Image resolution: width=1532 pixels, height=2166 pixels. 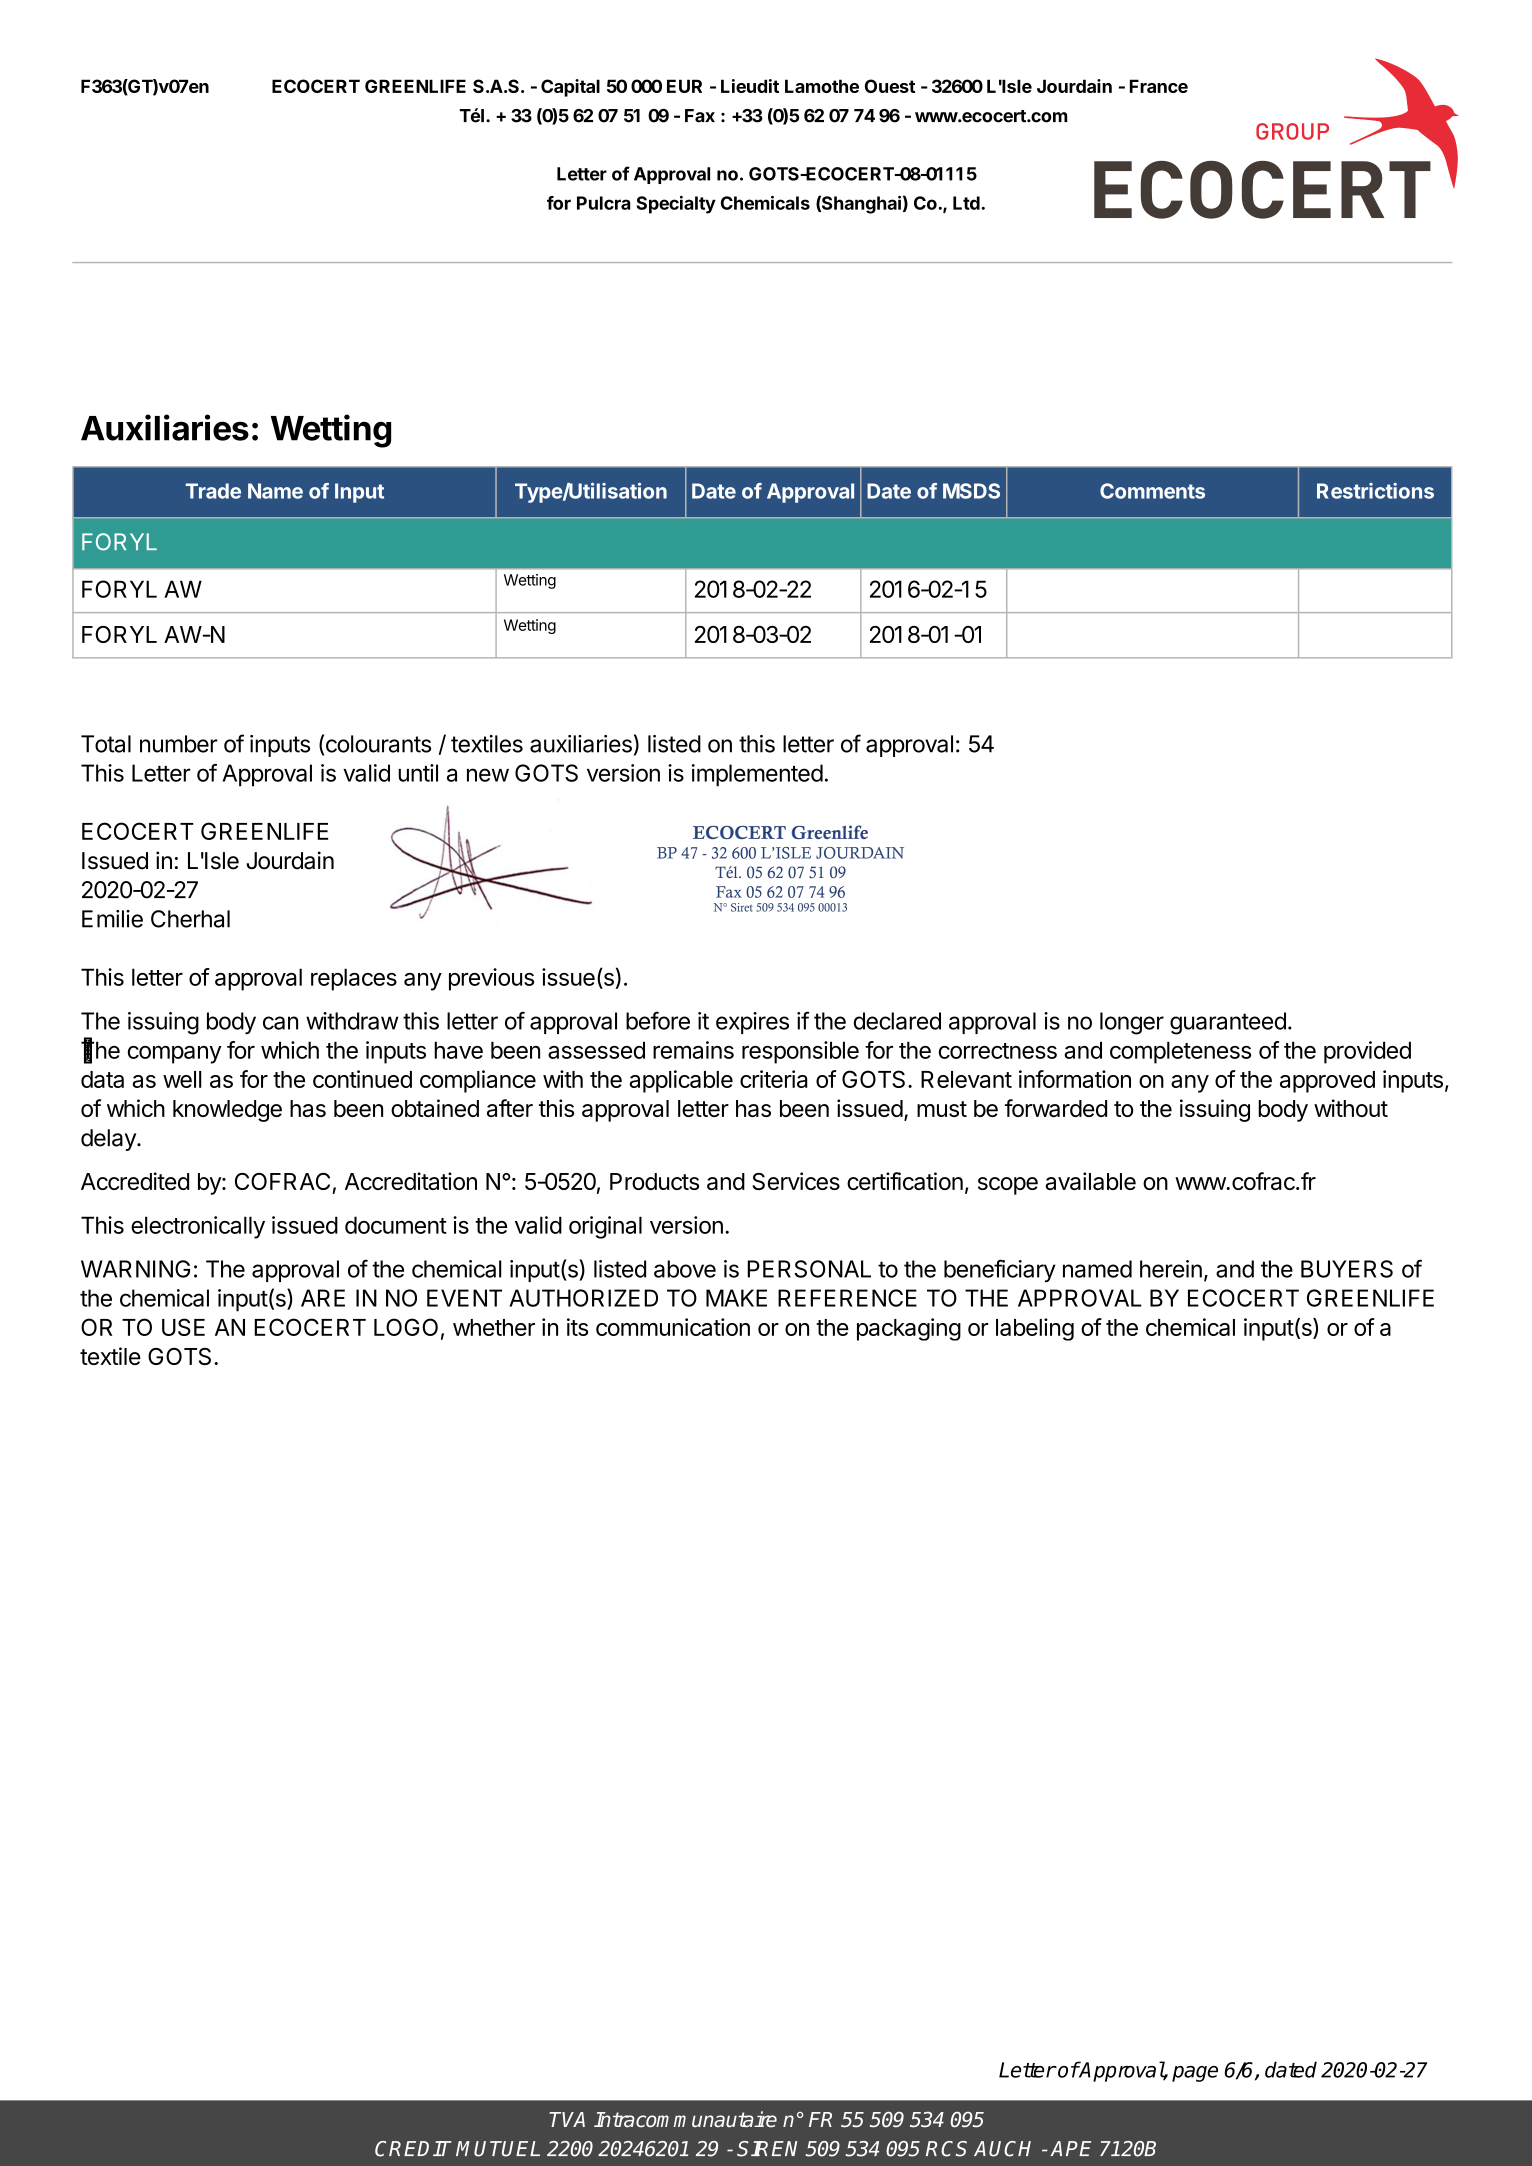 What do you see at coordinates (1195, 2074) in the document?
I see `page` at bounding box center [1195, 2074].
